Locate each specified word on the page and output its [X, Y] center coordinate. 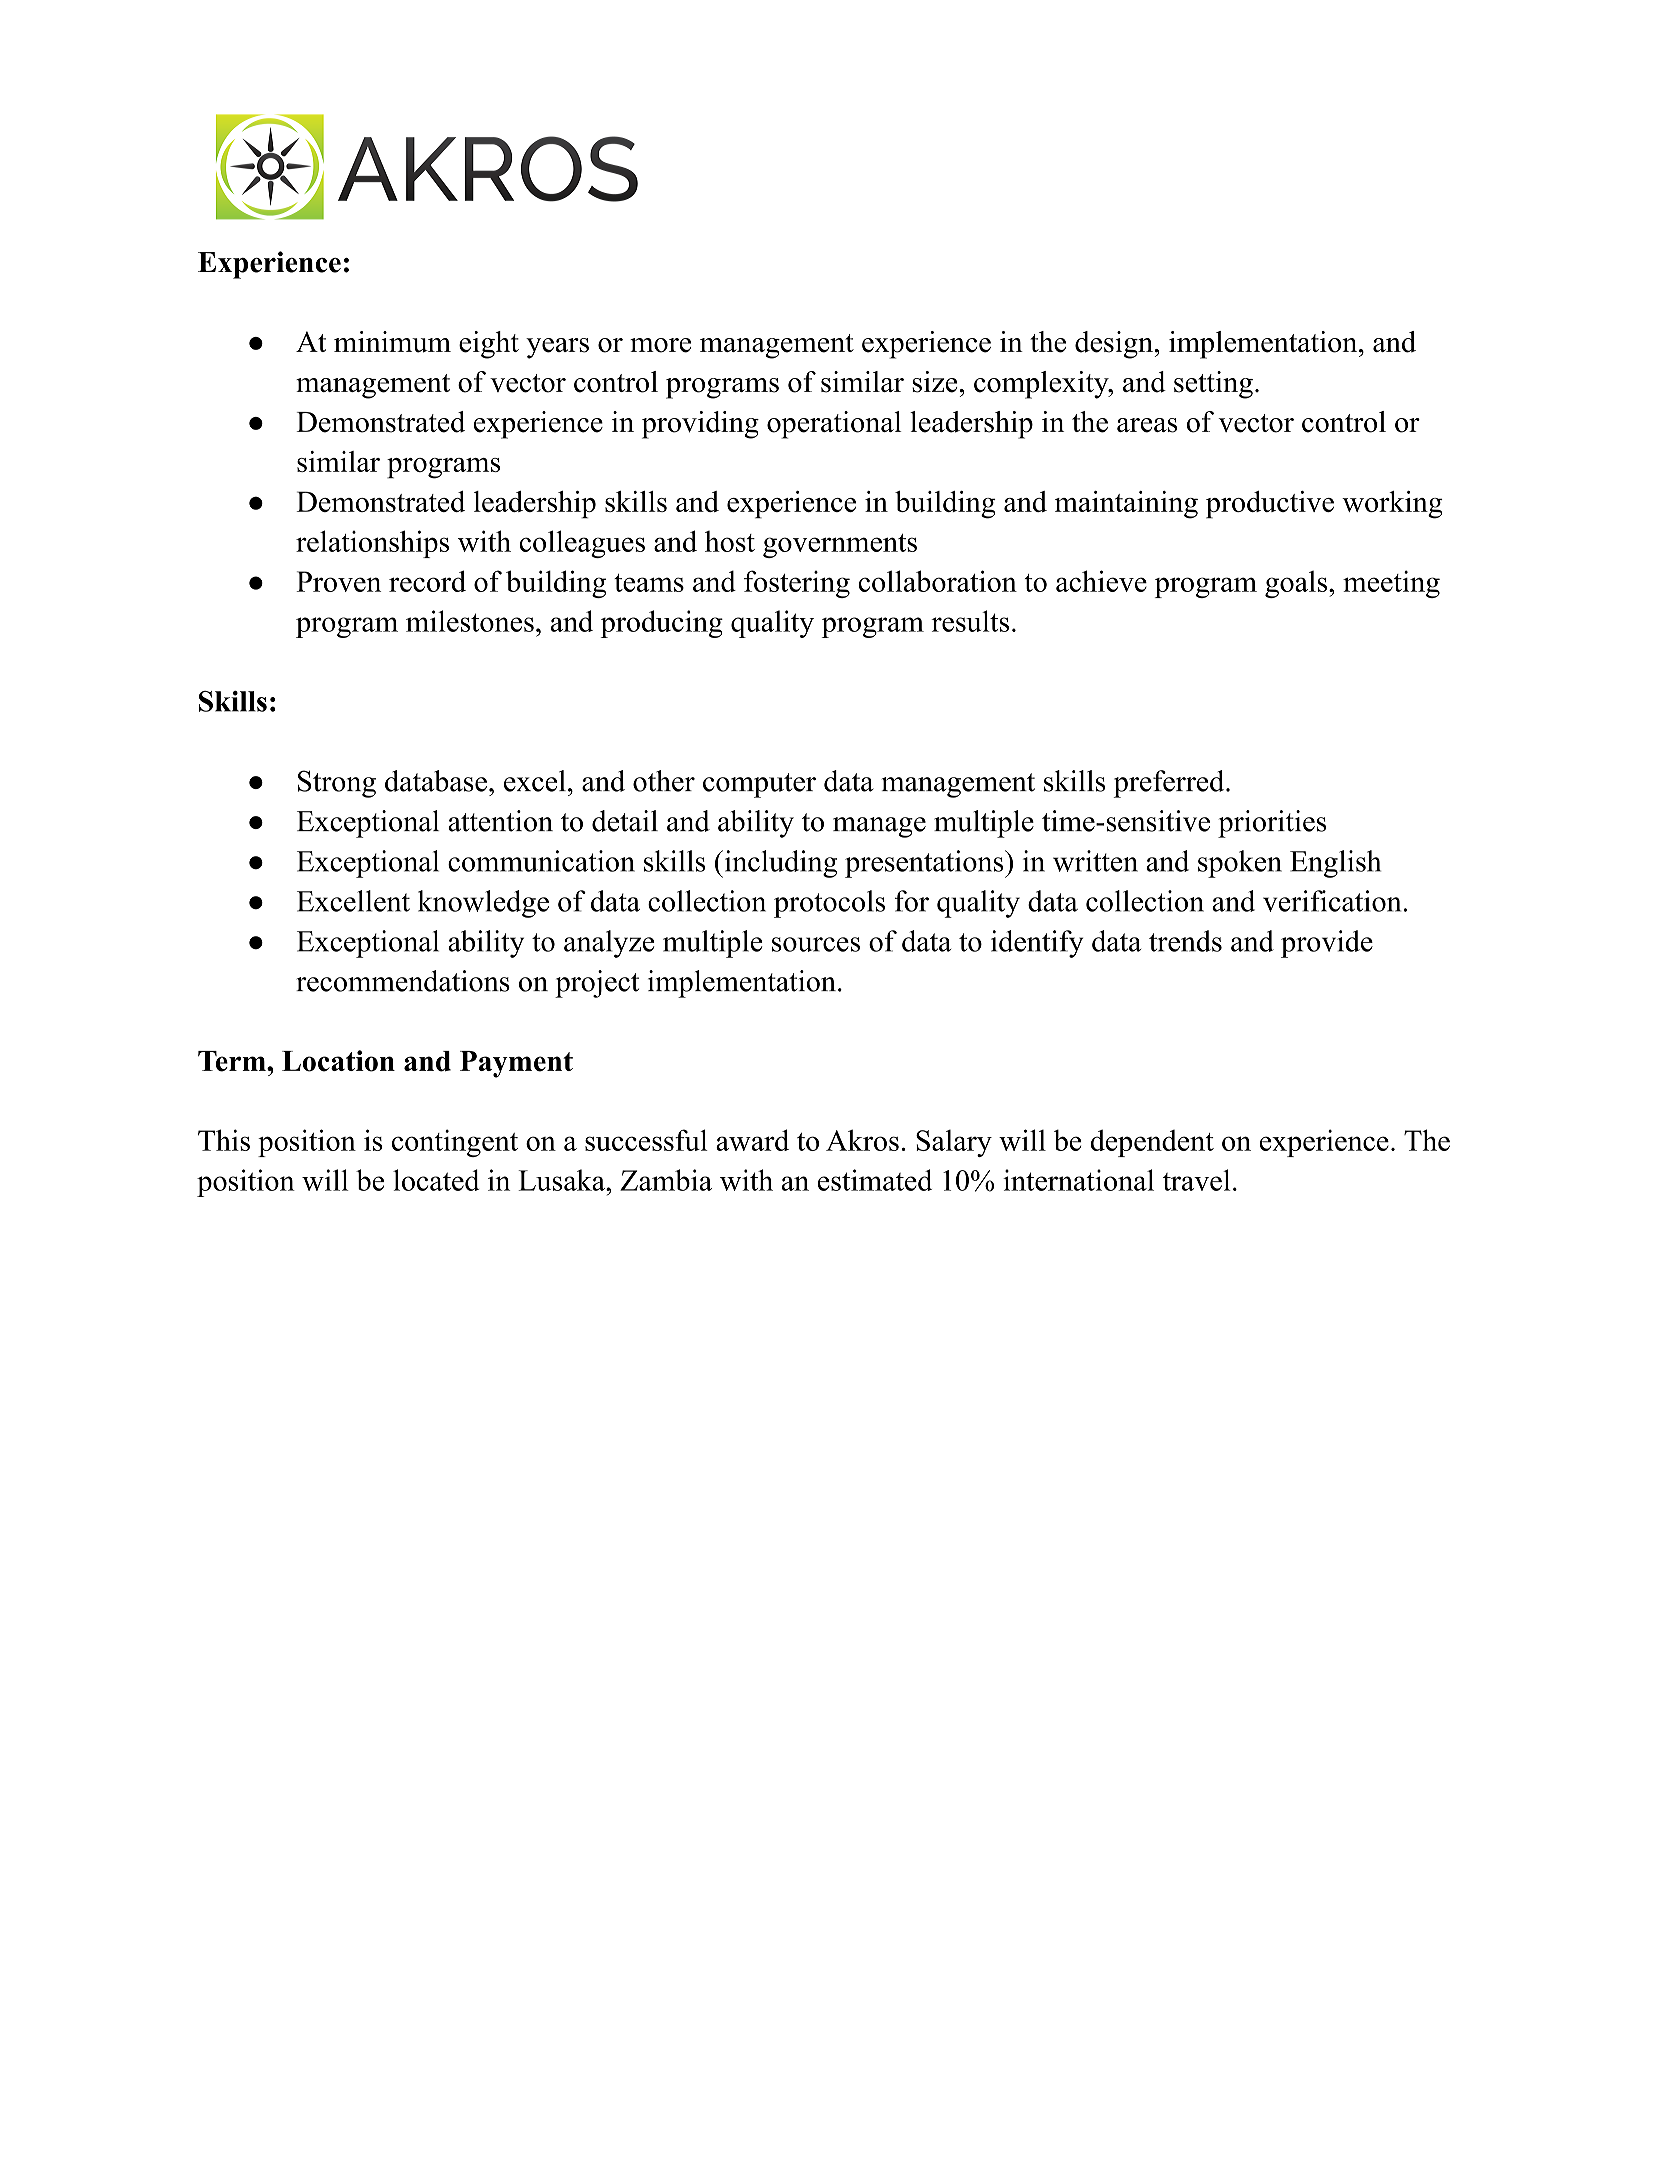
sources [816, 944]
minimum [392, 342]
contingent [455, 1143]
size [936, 382]
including [779, 864]
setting [1213, 385]
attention [500, 821]
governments [840, 546]
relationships [372, 544]
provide [1327, 944]
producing [661, 624]
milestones [470, 621]
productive [1270, 505]
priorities [1272, 824]
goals [1296, 584]
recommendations [403, 981]
